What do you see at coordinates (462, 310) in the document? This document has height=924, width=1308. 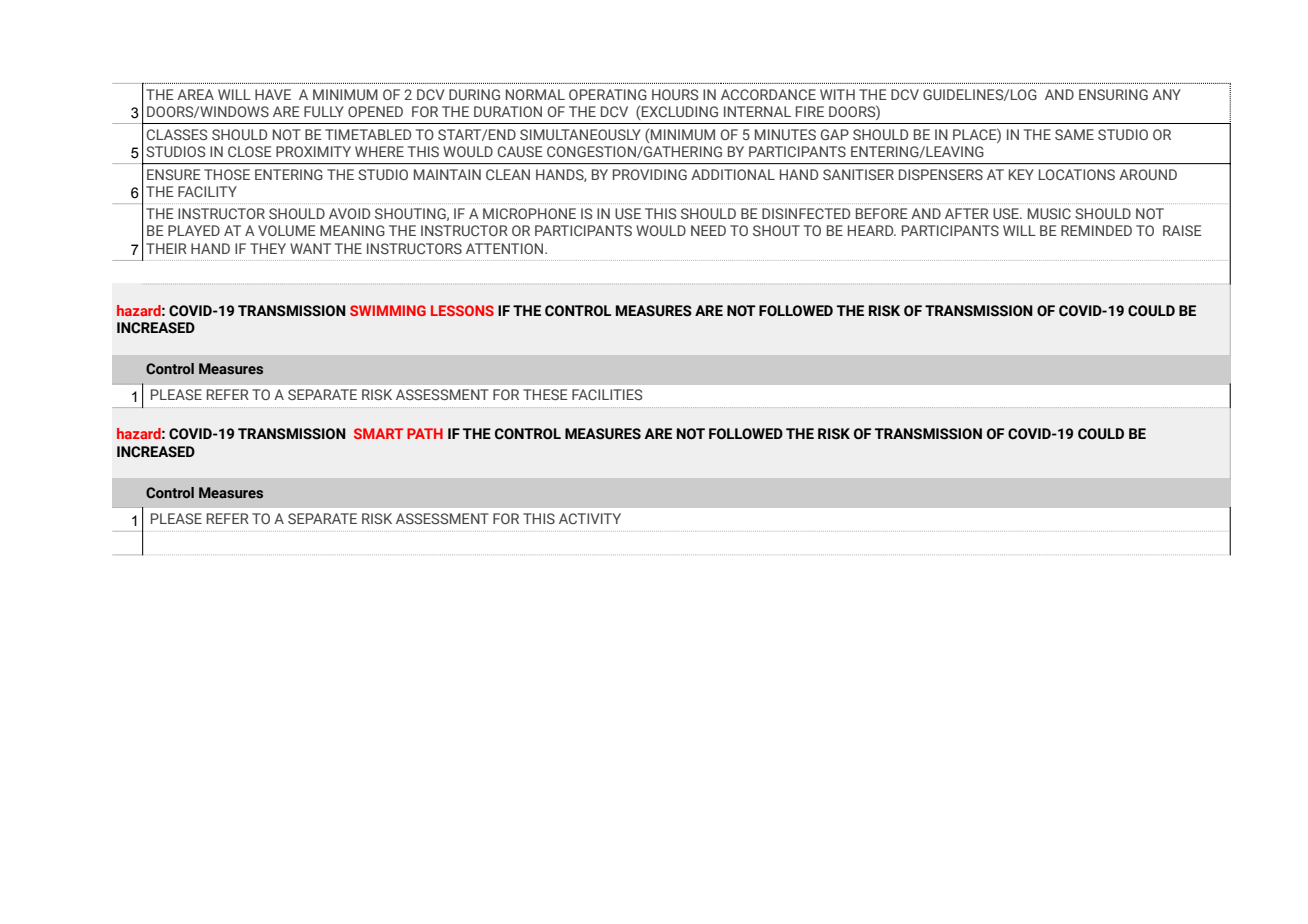 I see `LESSONS` at bounding box center [462, 310].
